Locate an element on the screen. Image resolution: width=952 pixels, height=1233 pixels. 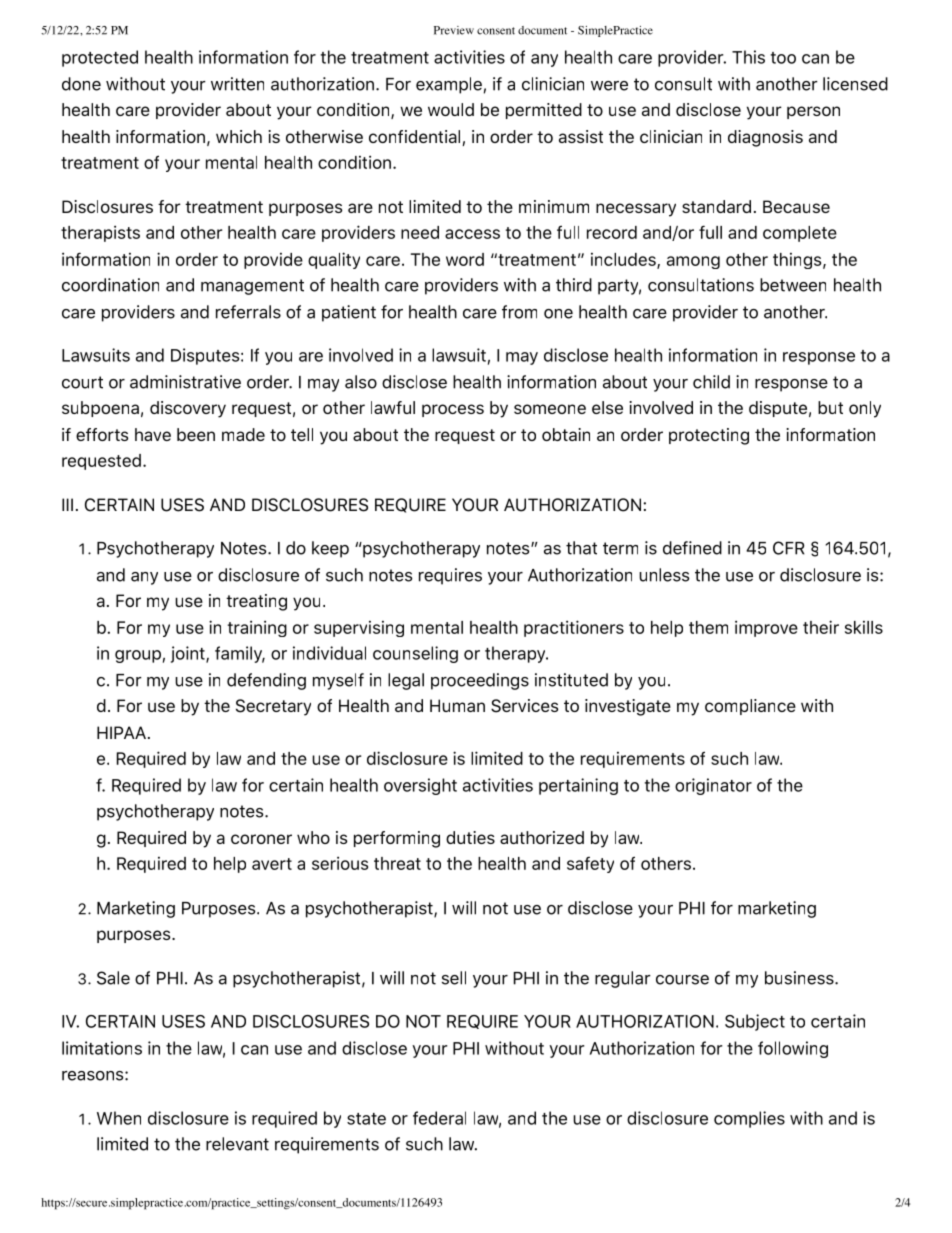
improve is located at coordinates (766, 628).
